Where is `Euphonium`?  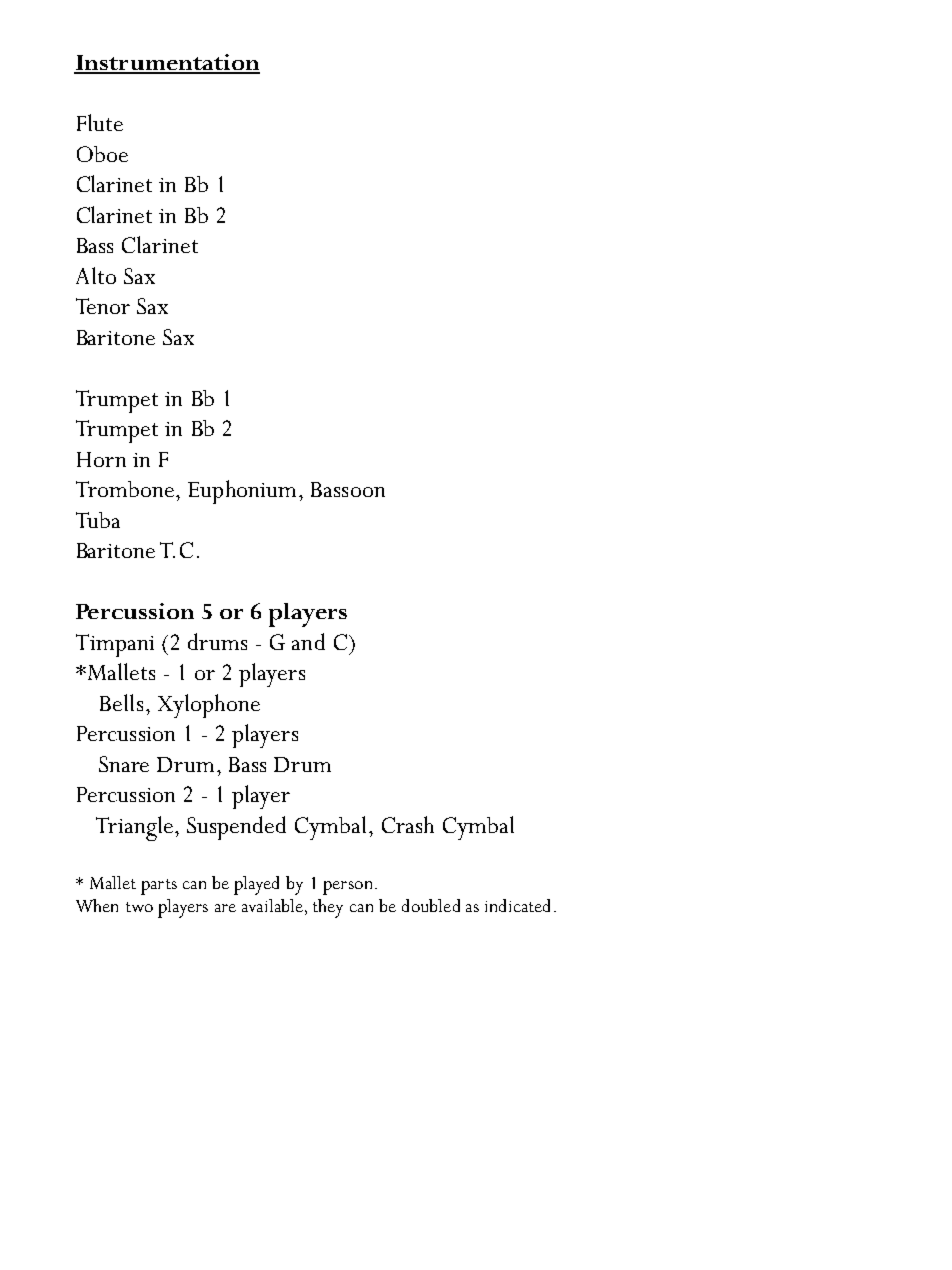
Euphonium is located at coordinates (242, 492).
